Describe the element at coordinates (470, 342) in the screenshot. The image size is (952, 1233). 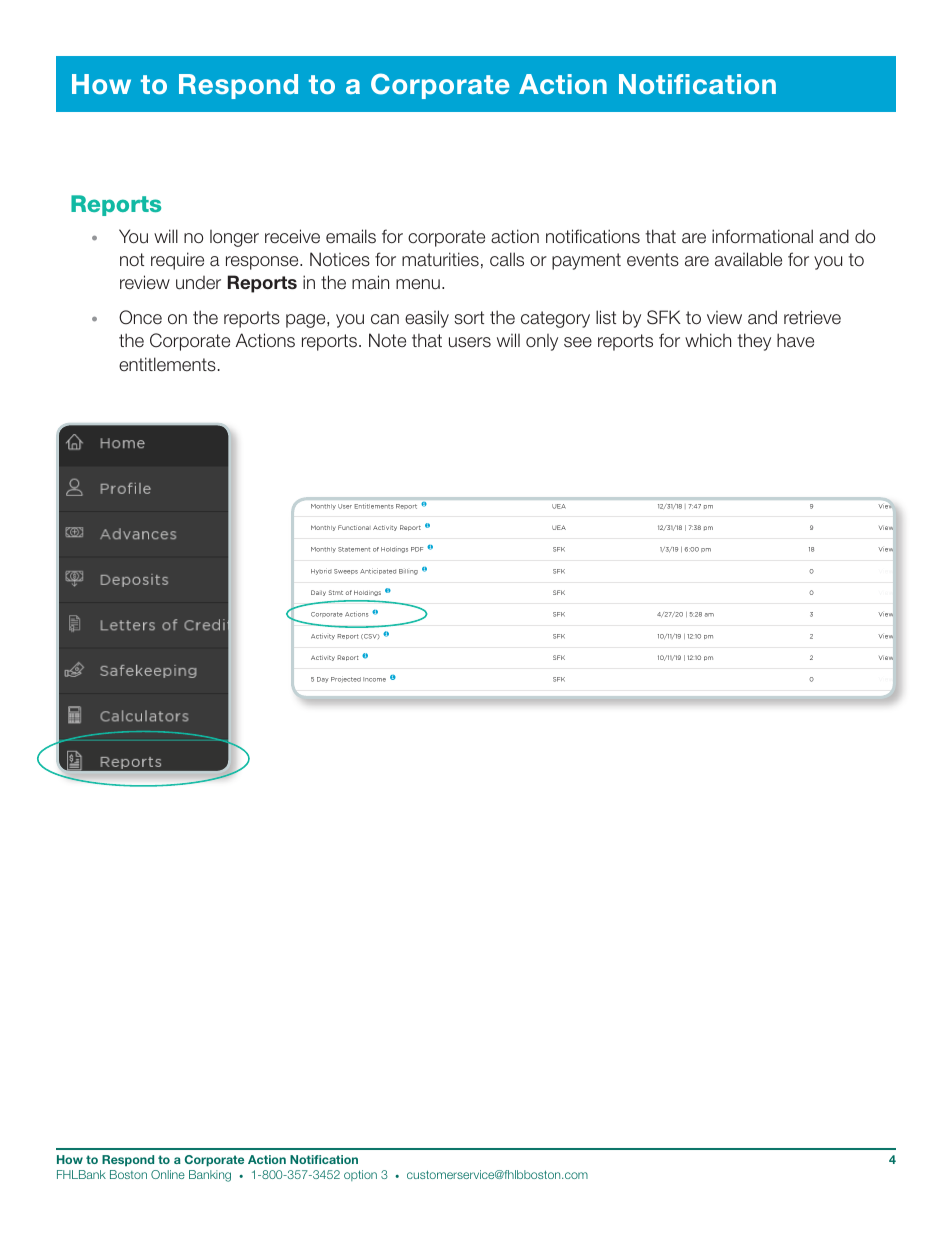
I see `users` at that location.
